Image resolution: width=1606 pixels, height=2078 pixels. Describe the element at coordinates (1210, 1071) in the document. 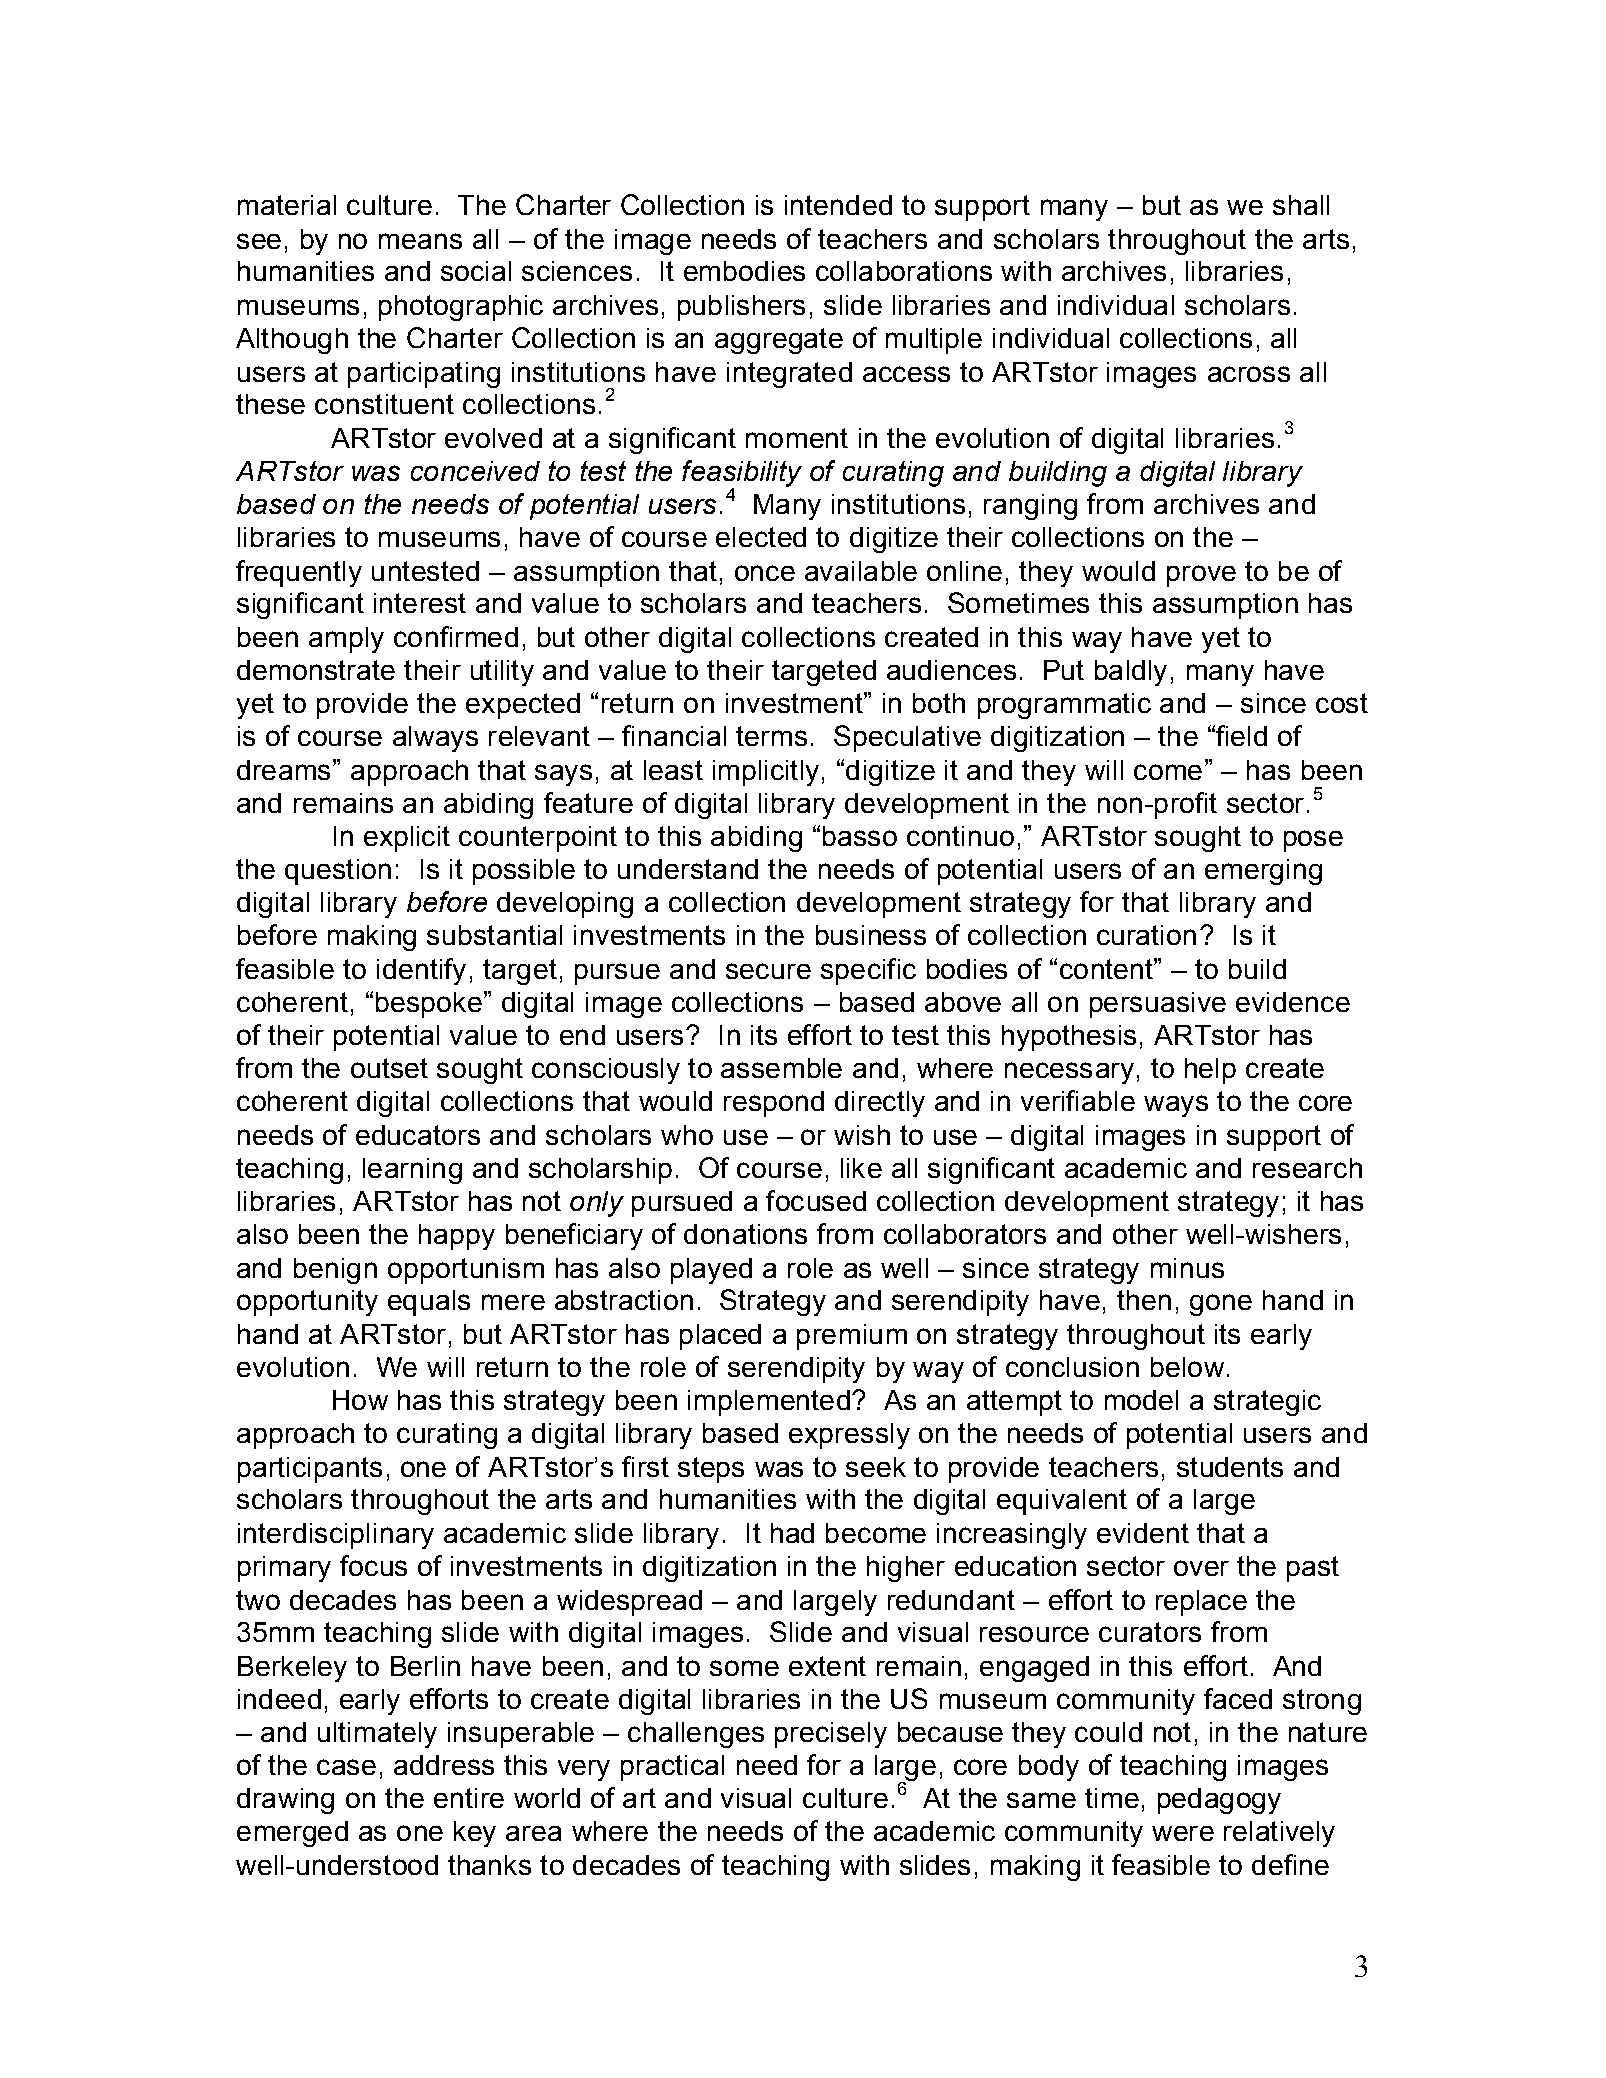

I see `help` at that location.
